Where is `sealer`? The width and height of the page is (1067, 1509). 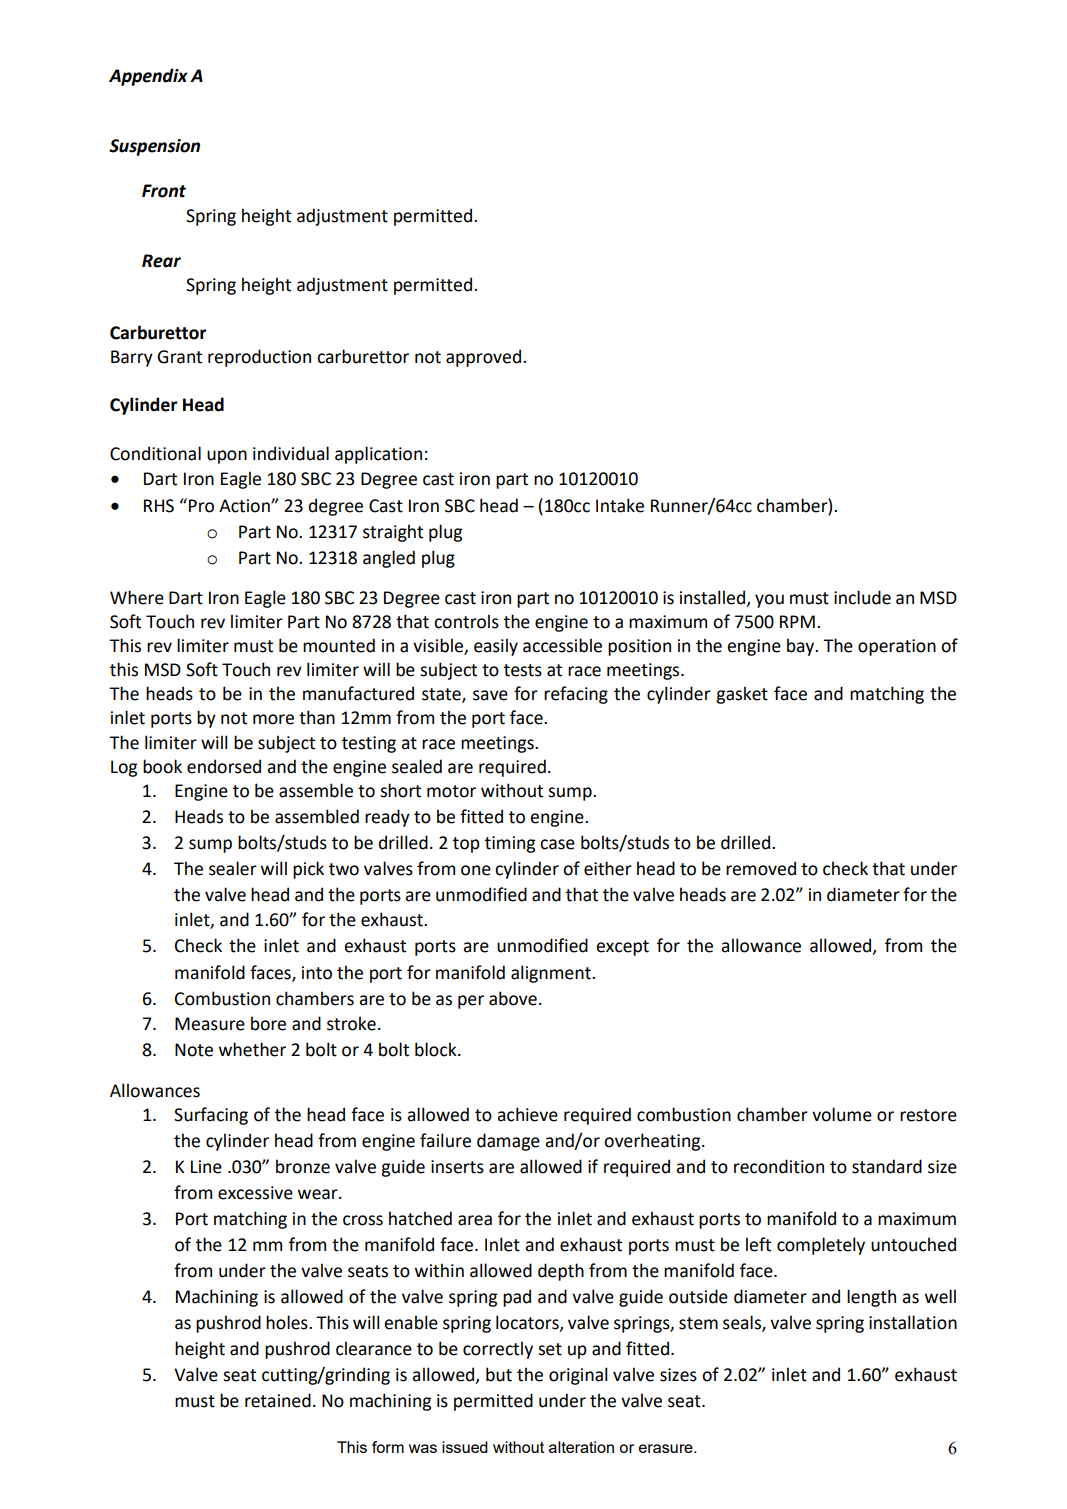
sealer is located at coordinates (233, 868).
